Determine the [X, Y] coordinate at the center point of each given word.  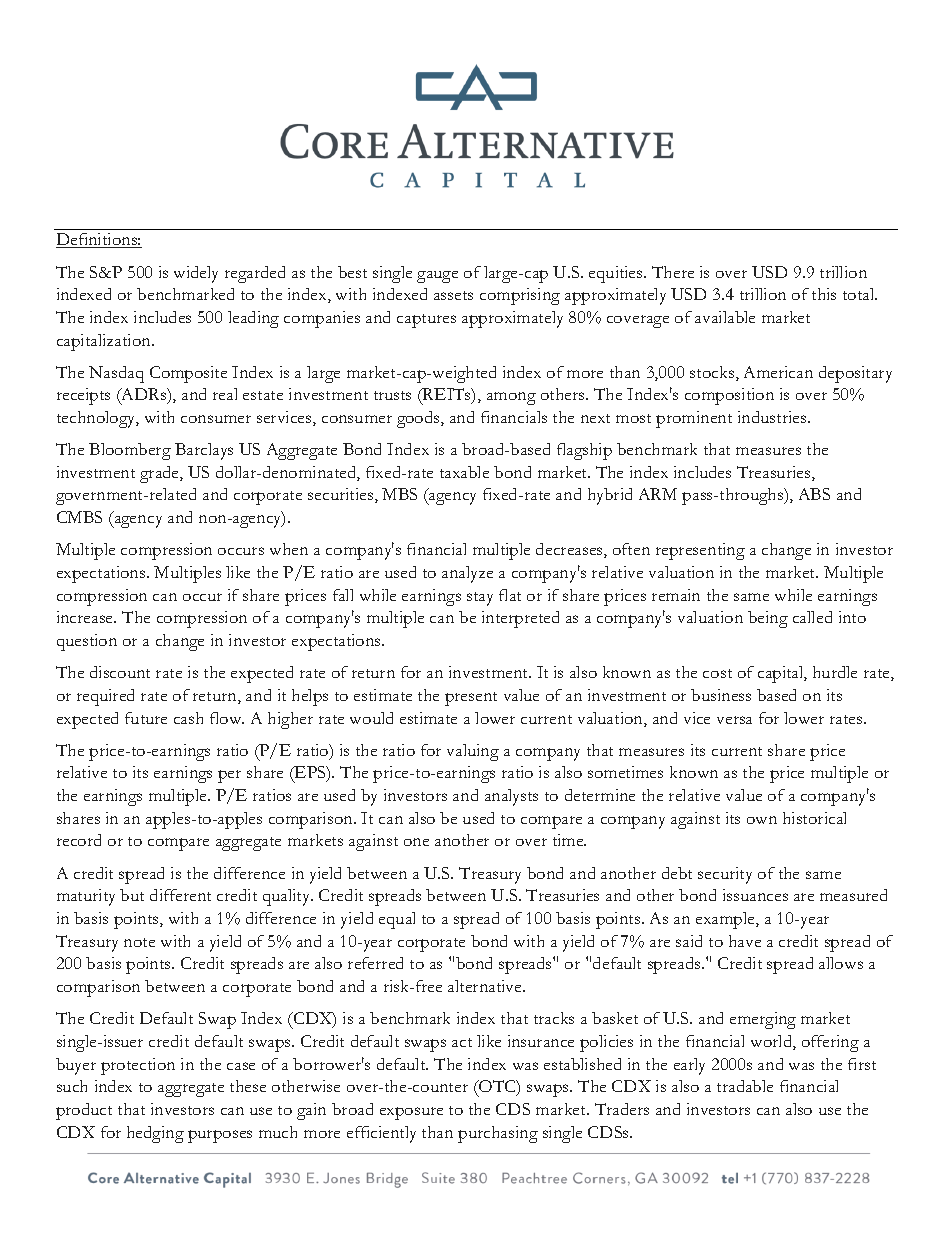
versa [734, 720]
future [146, 718]
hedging [155, 1134]
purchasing [498, 1134]
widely [196, 274]
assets [453, 295]
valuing [473, 752]
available [725, 317]
